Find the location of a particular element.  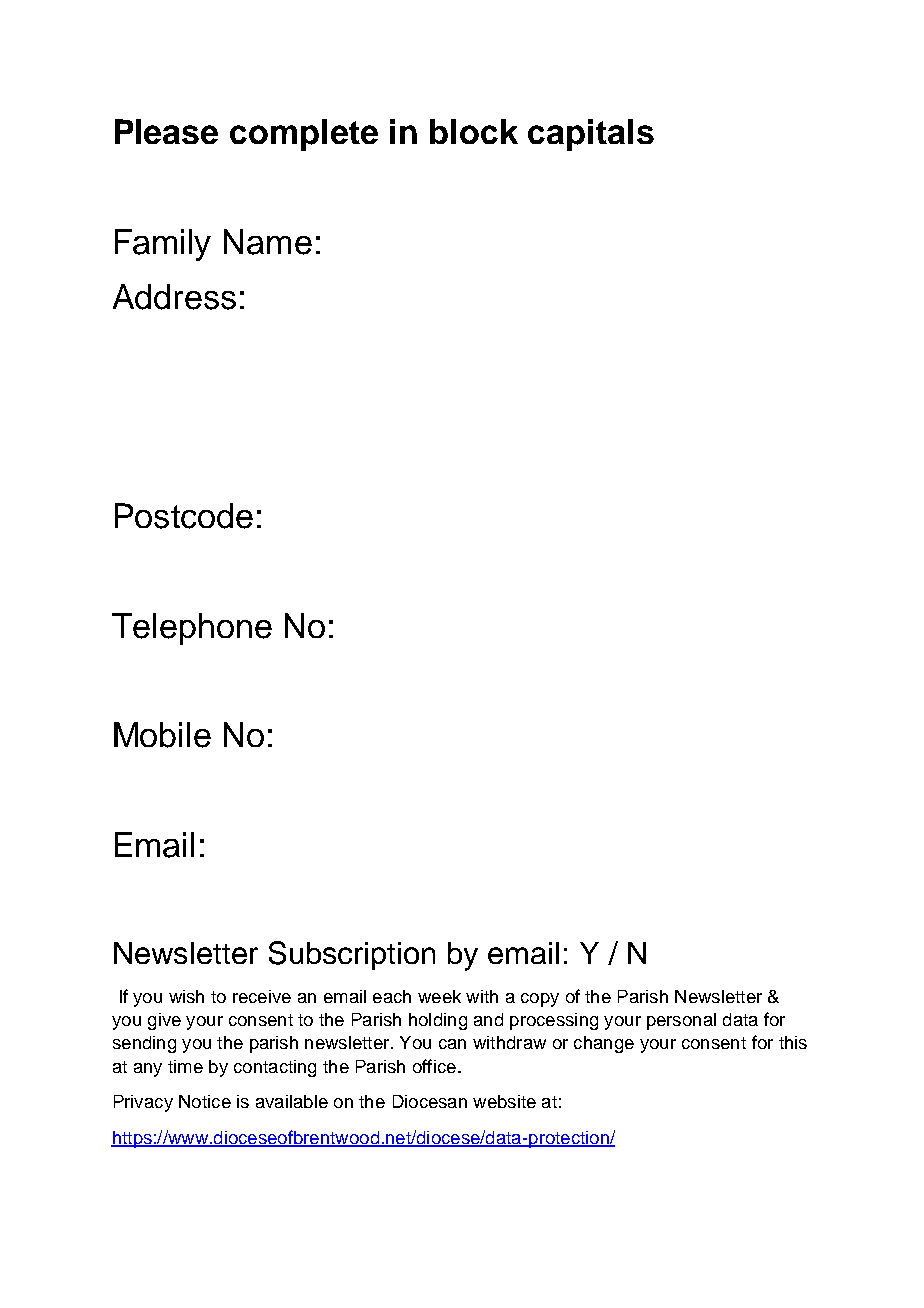

Please is located at coordinates (166, 131).
